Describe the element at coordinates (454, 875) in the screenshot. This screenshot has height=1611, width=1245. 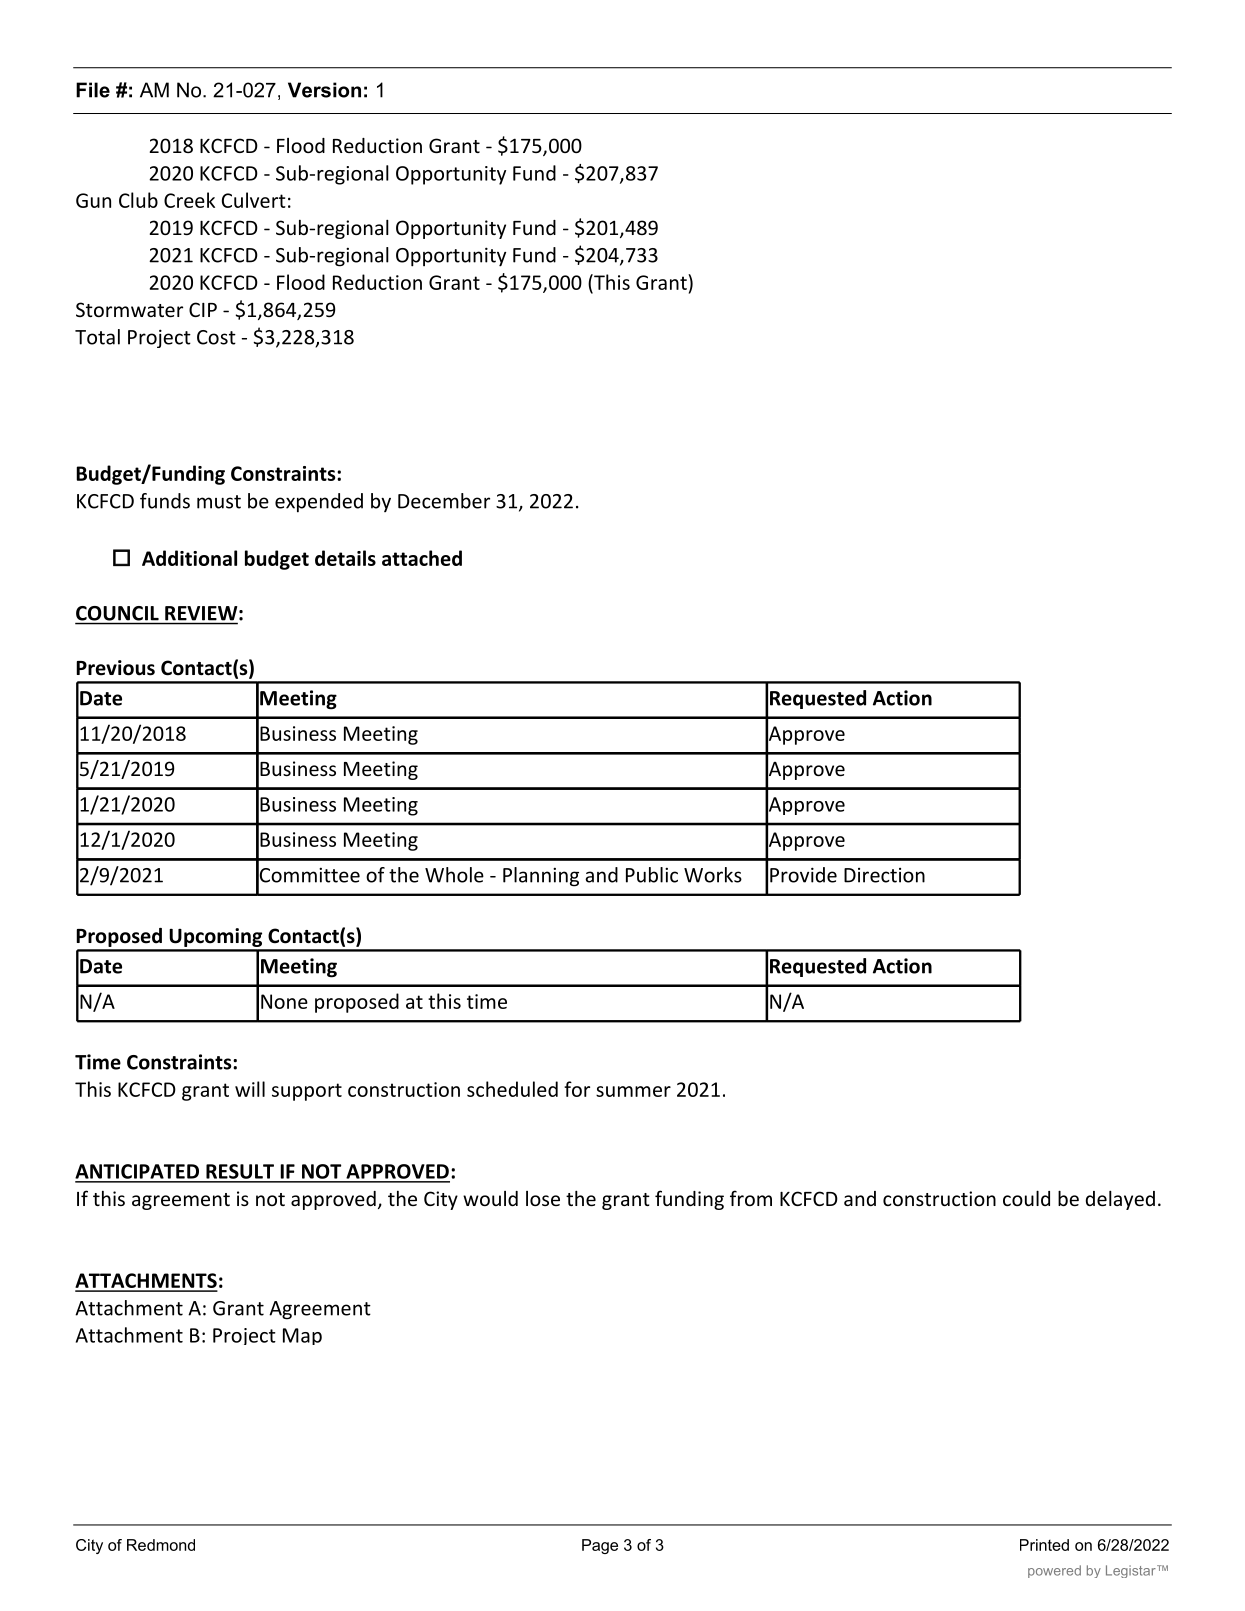
I see `Whole` at that location.
